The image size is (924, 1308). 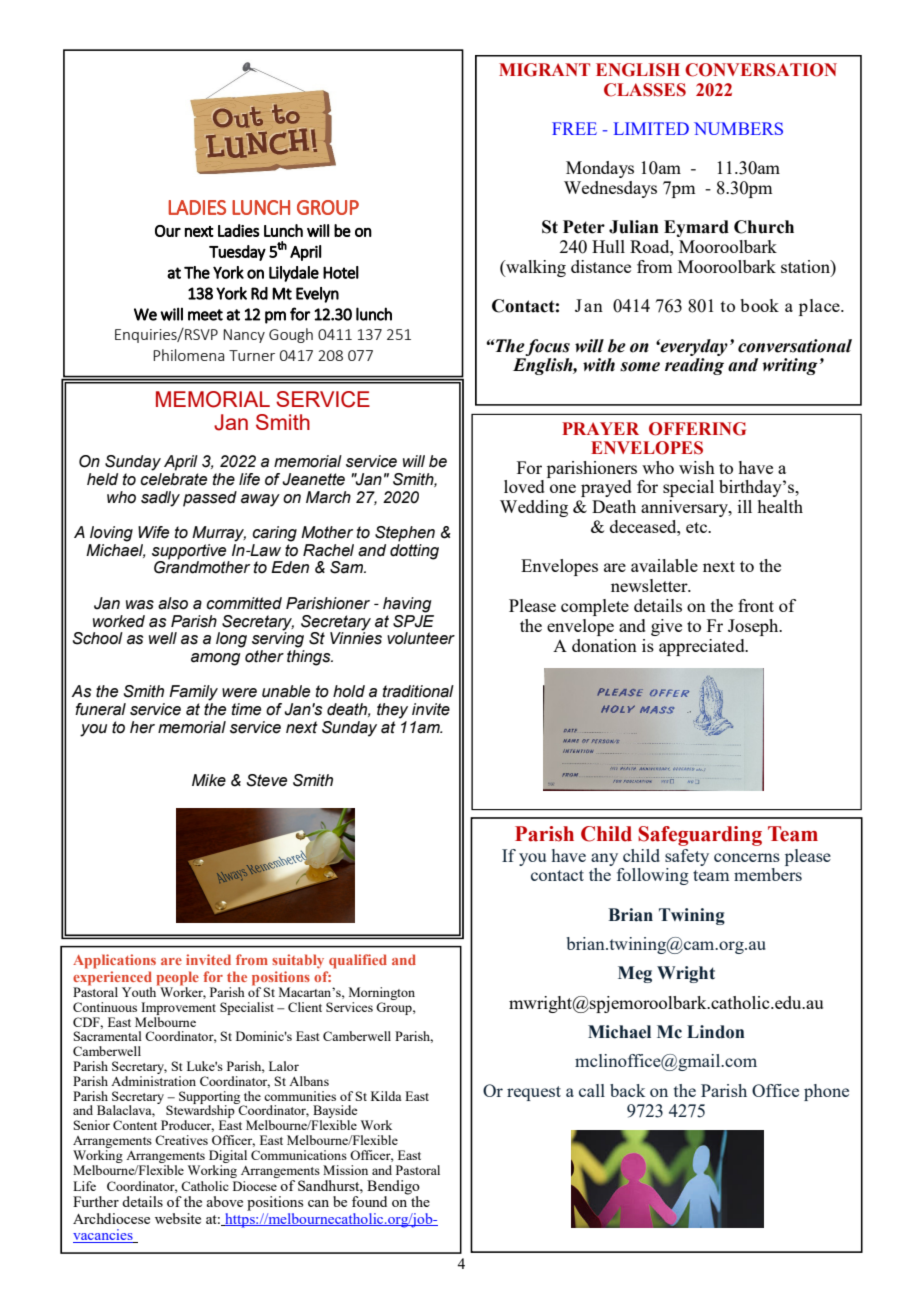 I want to click on NUMBERS, so click(x=738, y=128).
